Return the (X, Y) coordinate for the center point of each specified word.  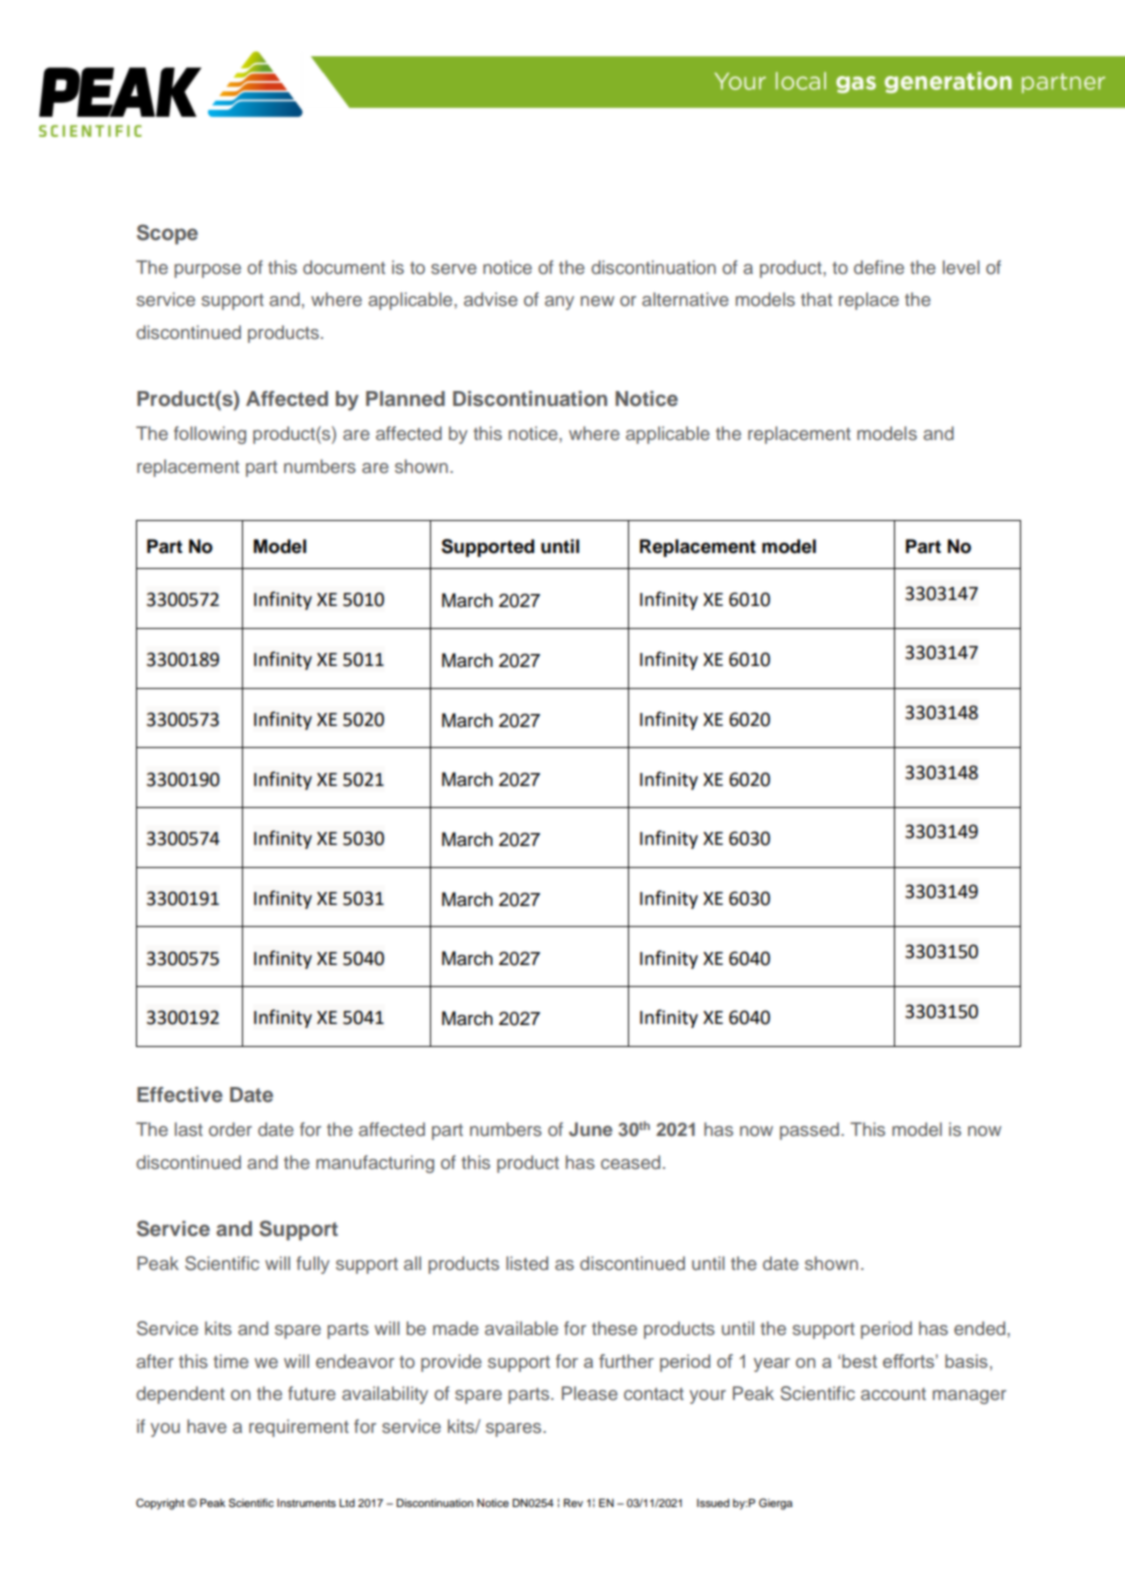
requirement (299, 1428)
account (893, 1394)
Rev (573, 1503)
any (559, 303)
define (879, 267)
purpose (207, 271)
